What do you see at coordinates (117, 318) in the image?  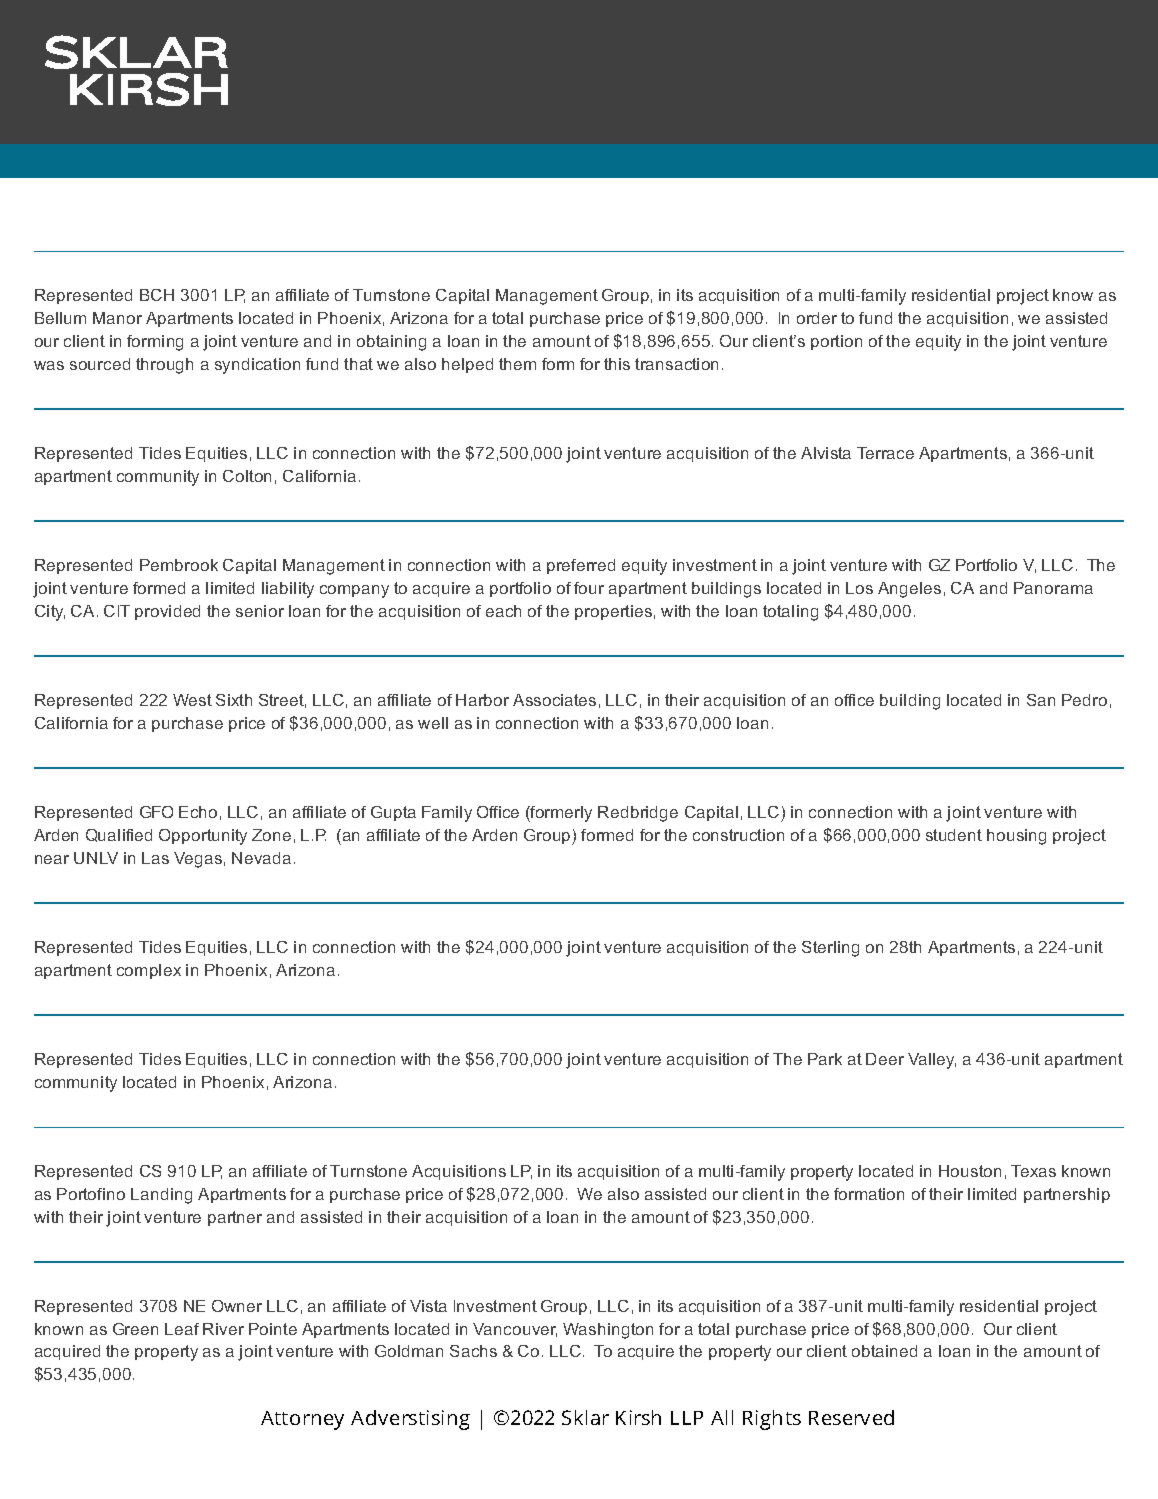 I see `Manor` at bounding box center [117, 318].
